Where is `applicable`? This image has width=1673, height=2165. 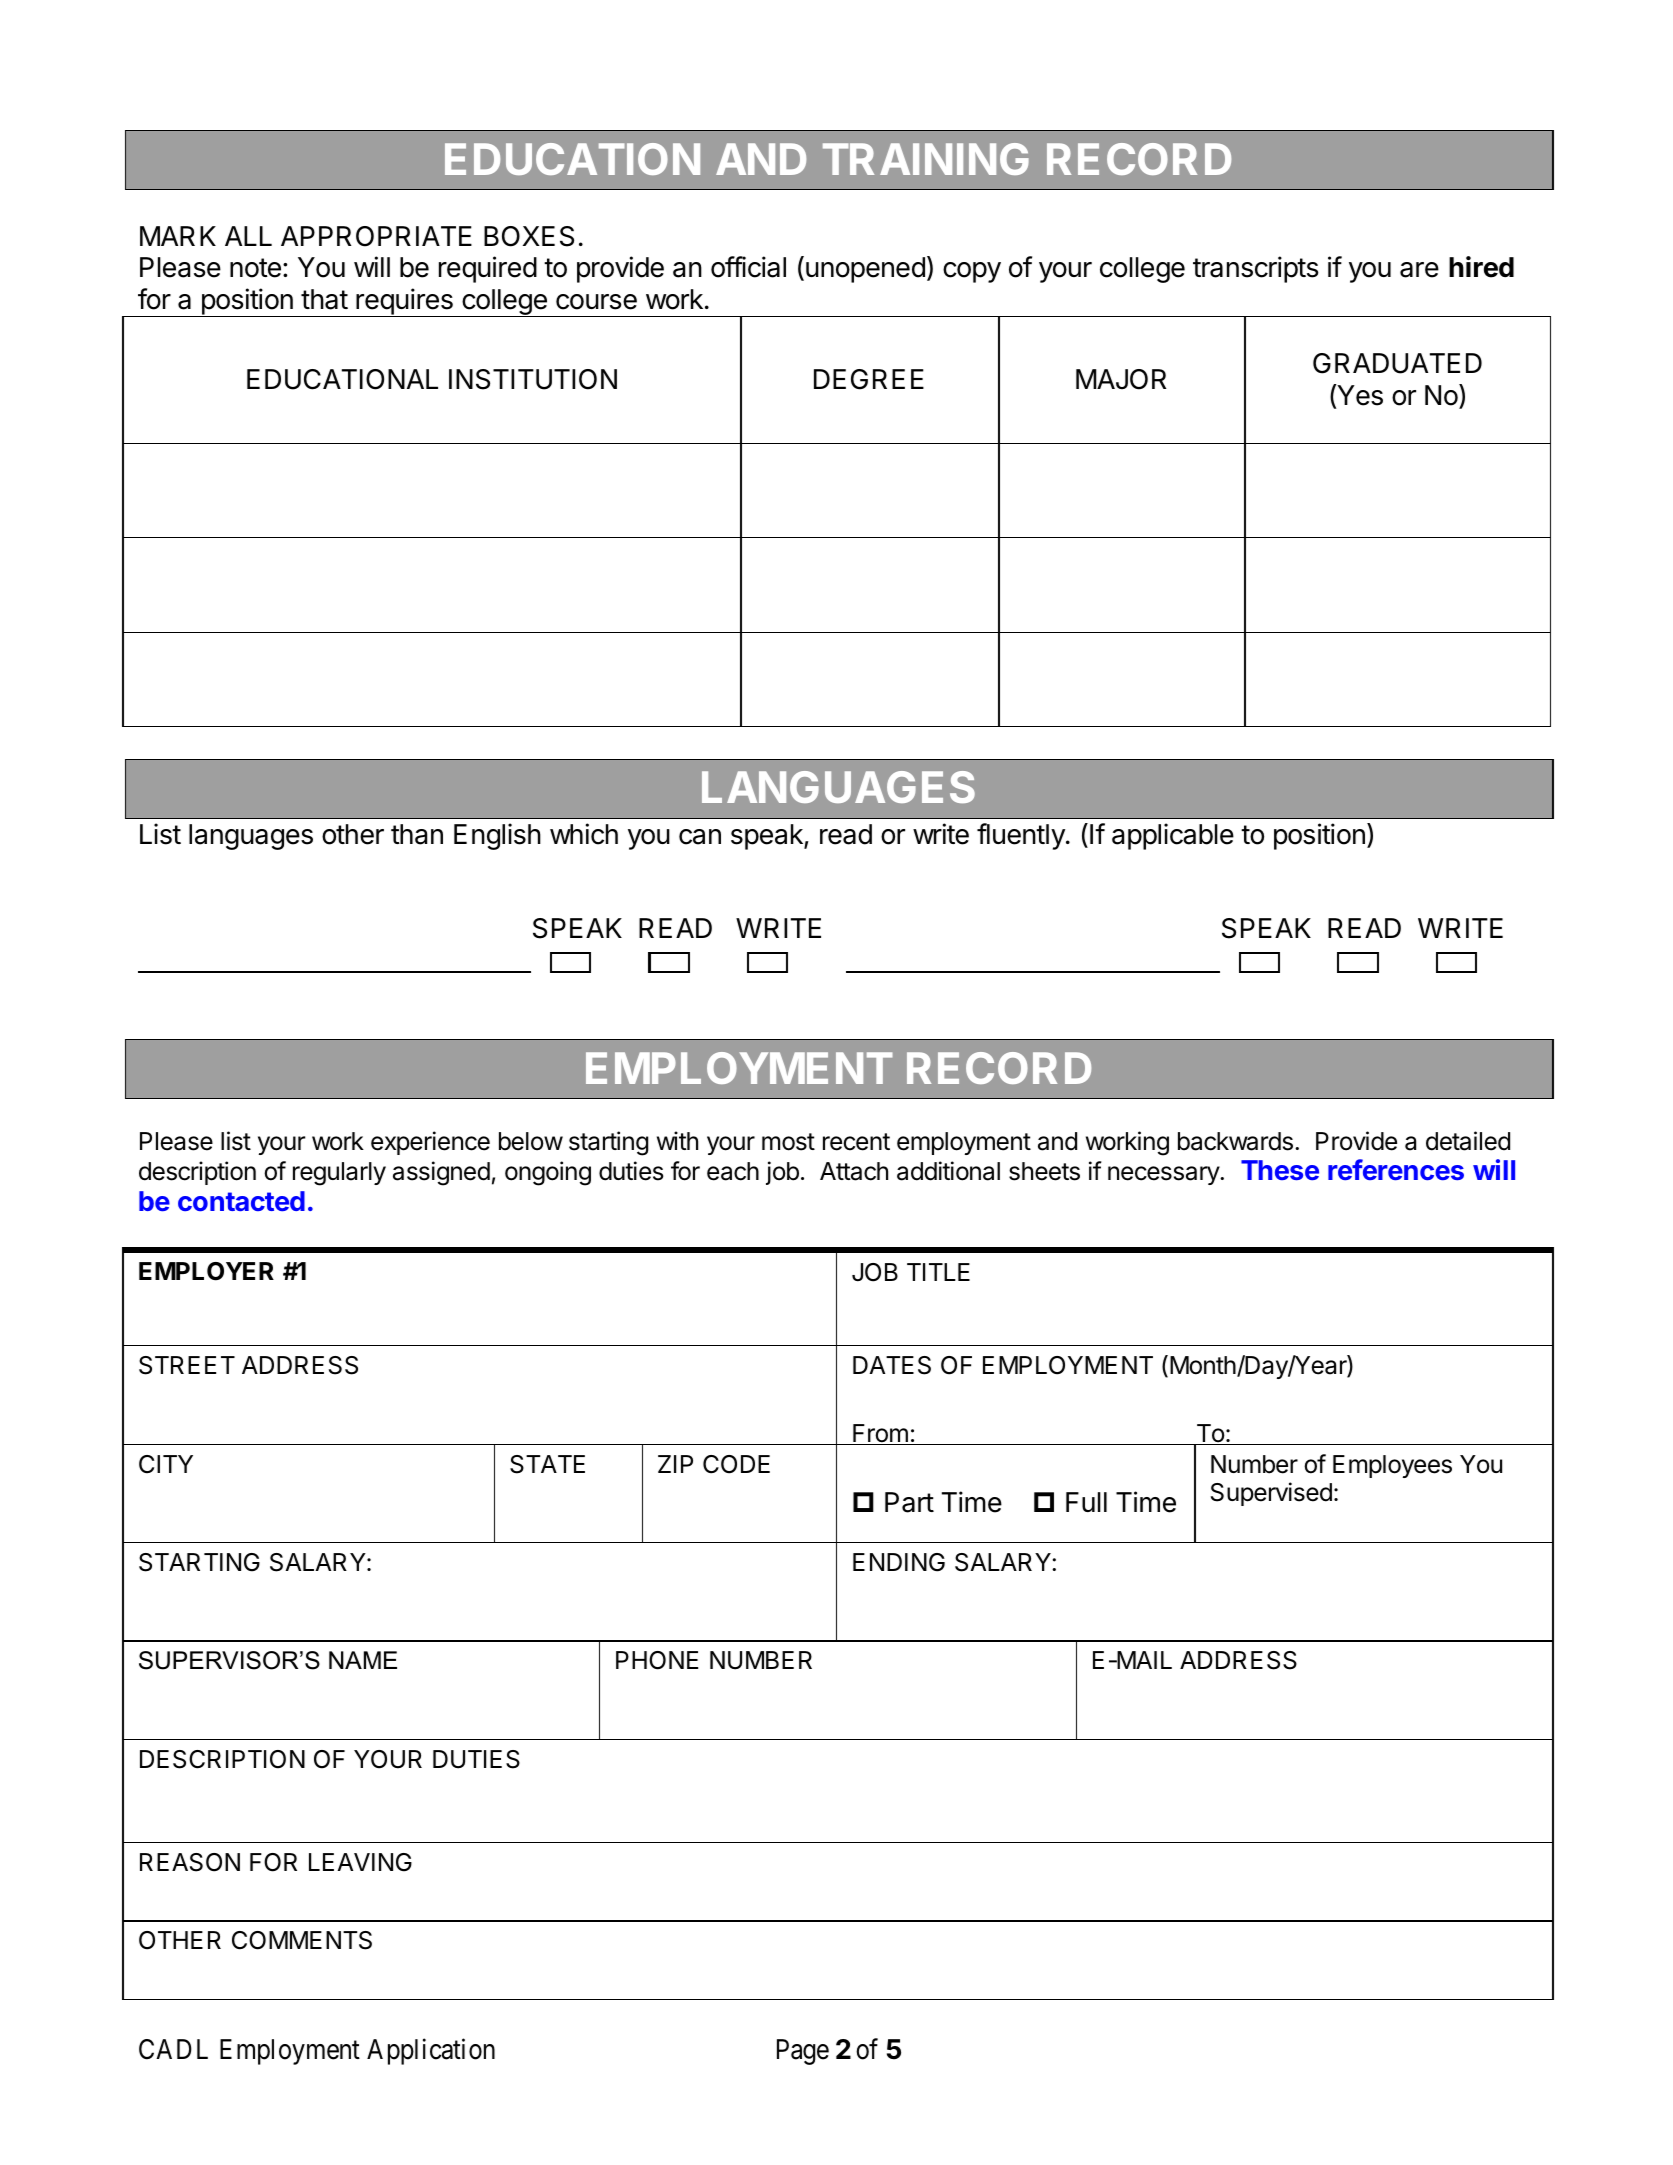 applicable is located at coordinates (1173, 836).
